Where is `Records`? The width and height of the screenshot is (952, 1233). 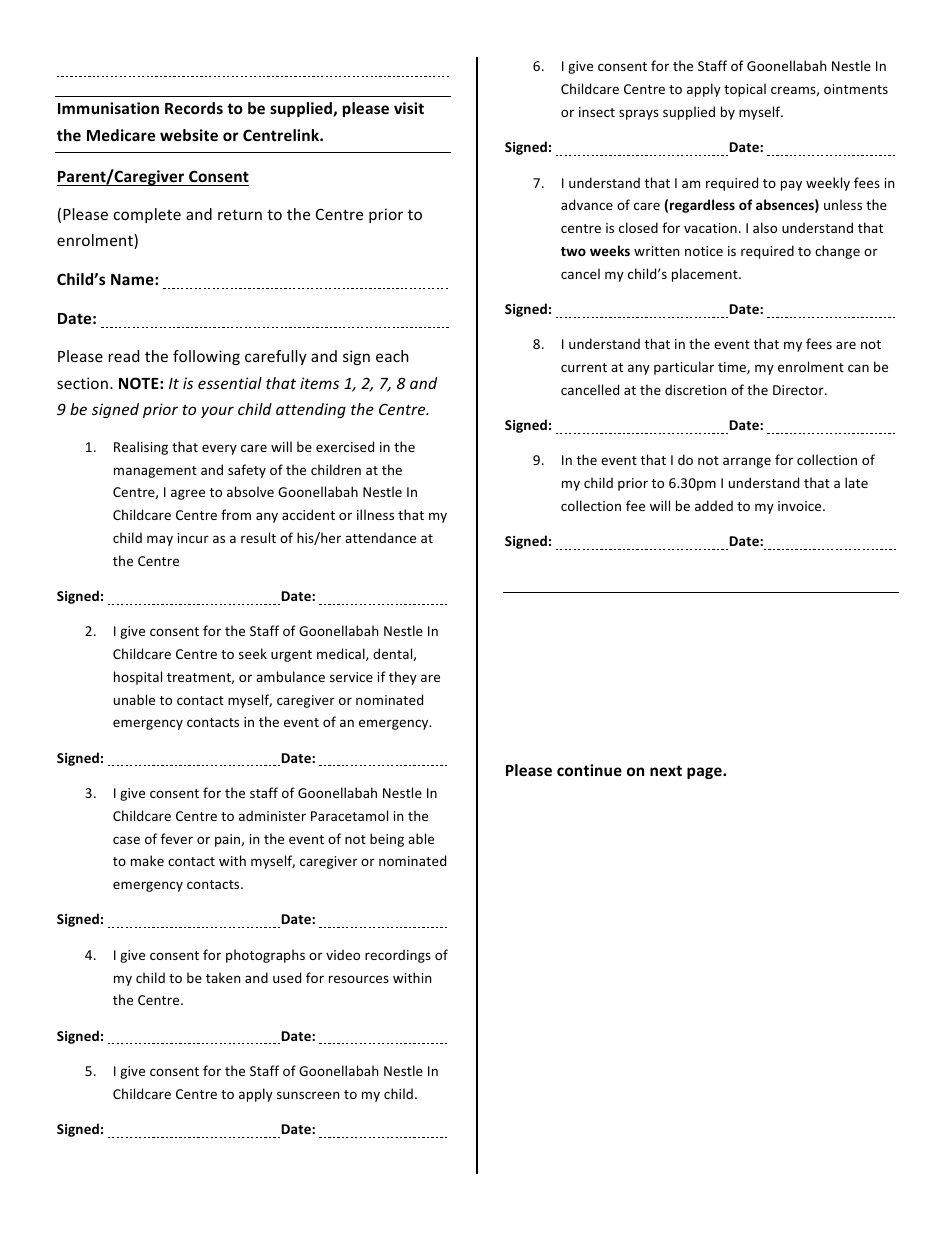
Records is located at coordinates (194, 108).
